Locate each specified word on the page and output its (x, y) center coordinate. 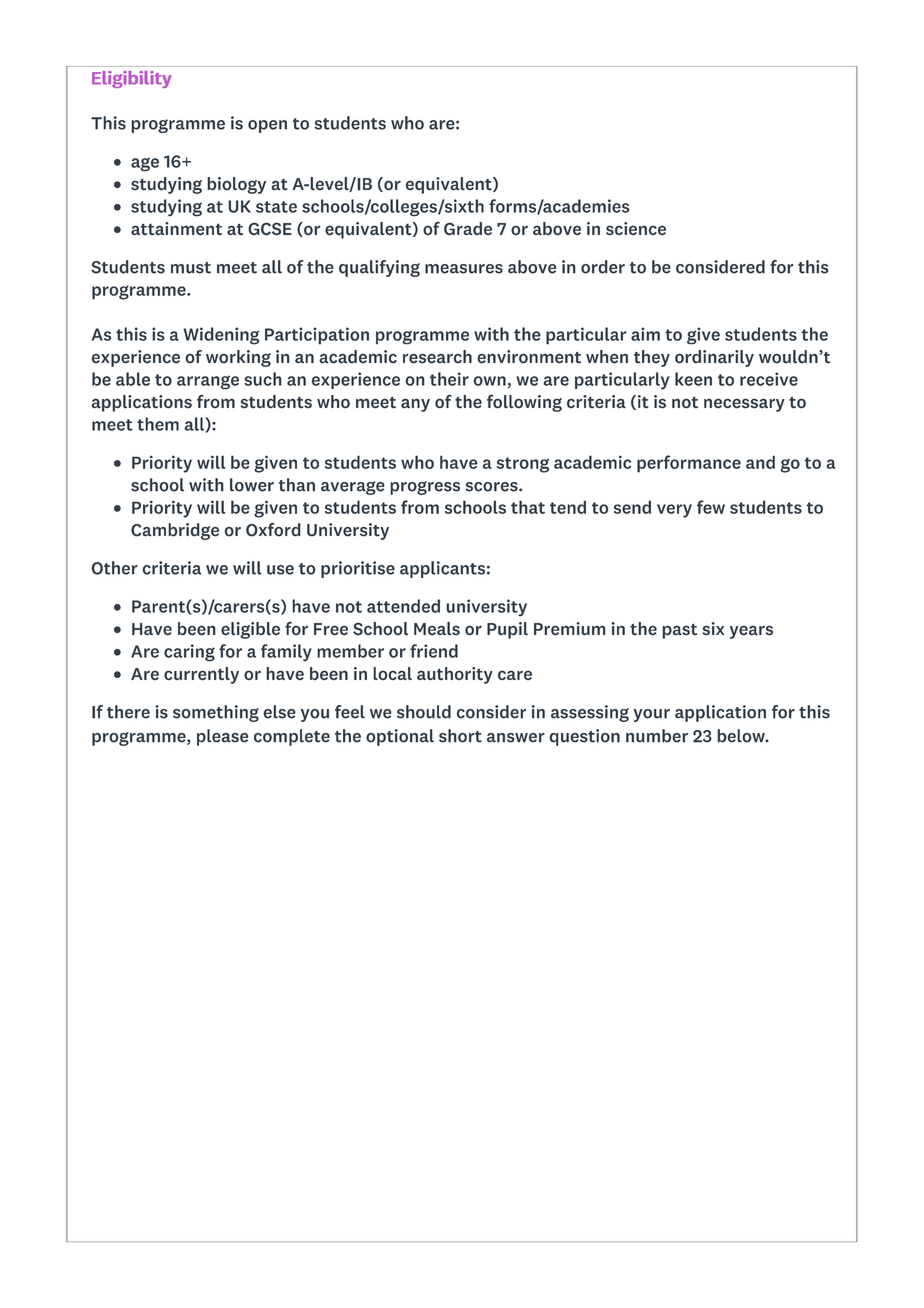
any (415, 405)
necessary (744, 405)
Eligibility (132, 79)
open (267, 126)
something (216, 713)
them (158, 424)
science (636, 228)
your (652, 715)
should (424, 712)
